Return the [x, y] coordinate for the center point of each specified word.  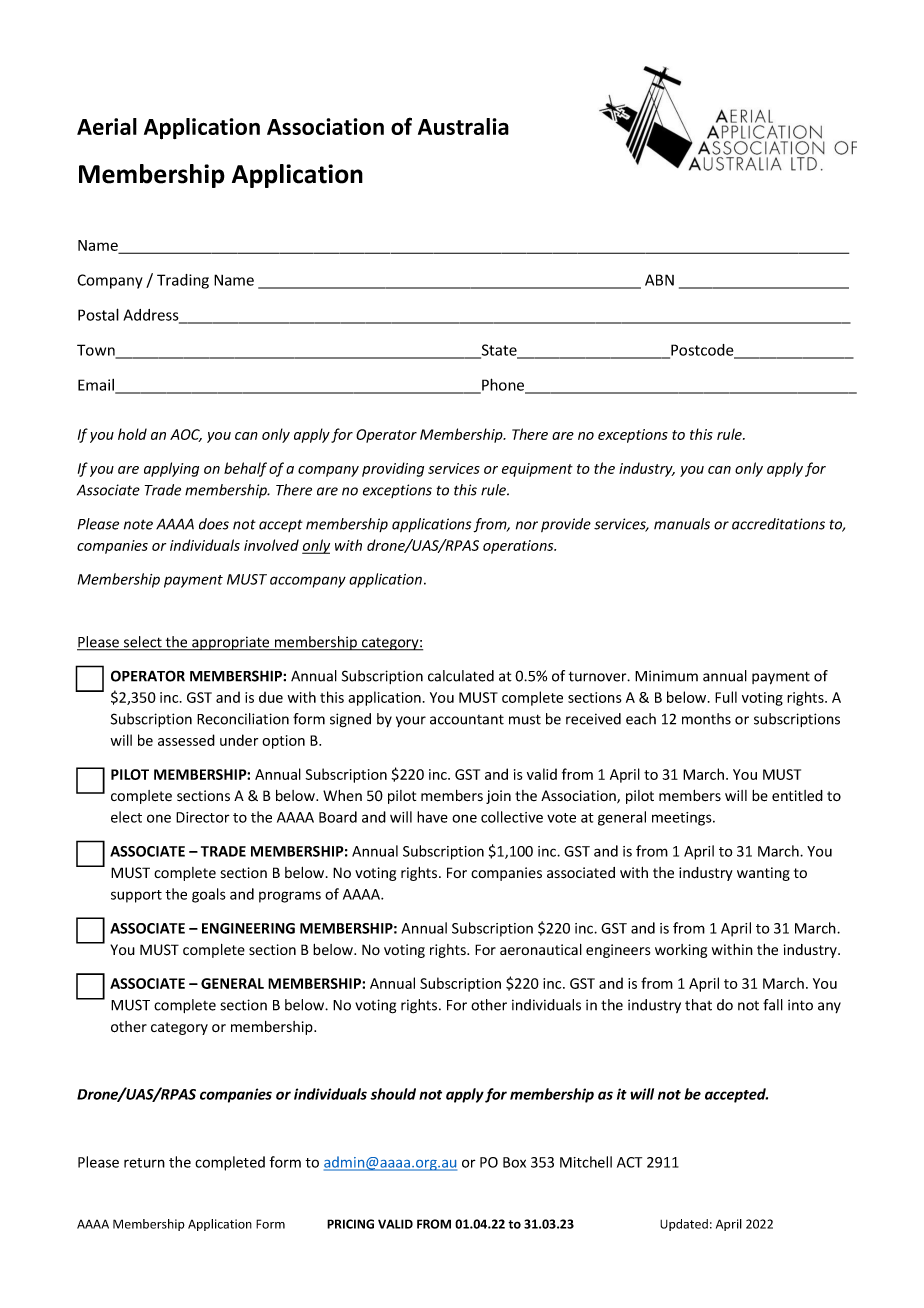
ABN [659, 280]
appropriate [231, 643]
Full [726, 697]
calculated [461, 676]
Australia [463, 126]
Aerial [107, 126]
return [144, 1163]
